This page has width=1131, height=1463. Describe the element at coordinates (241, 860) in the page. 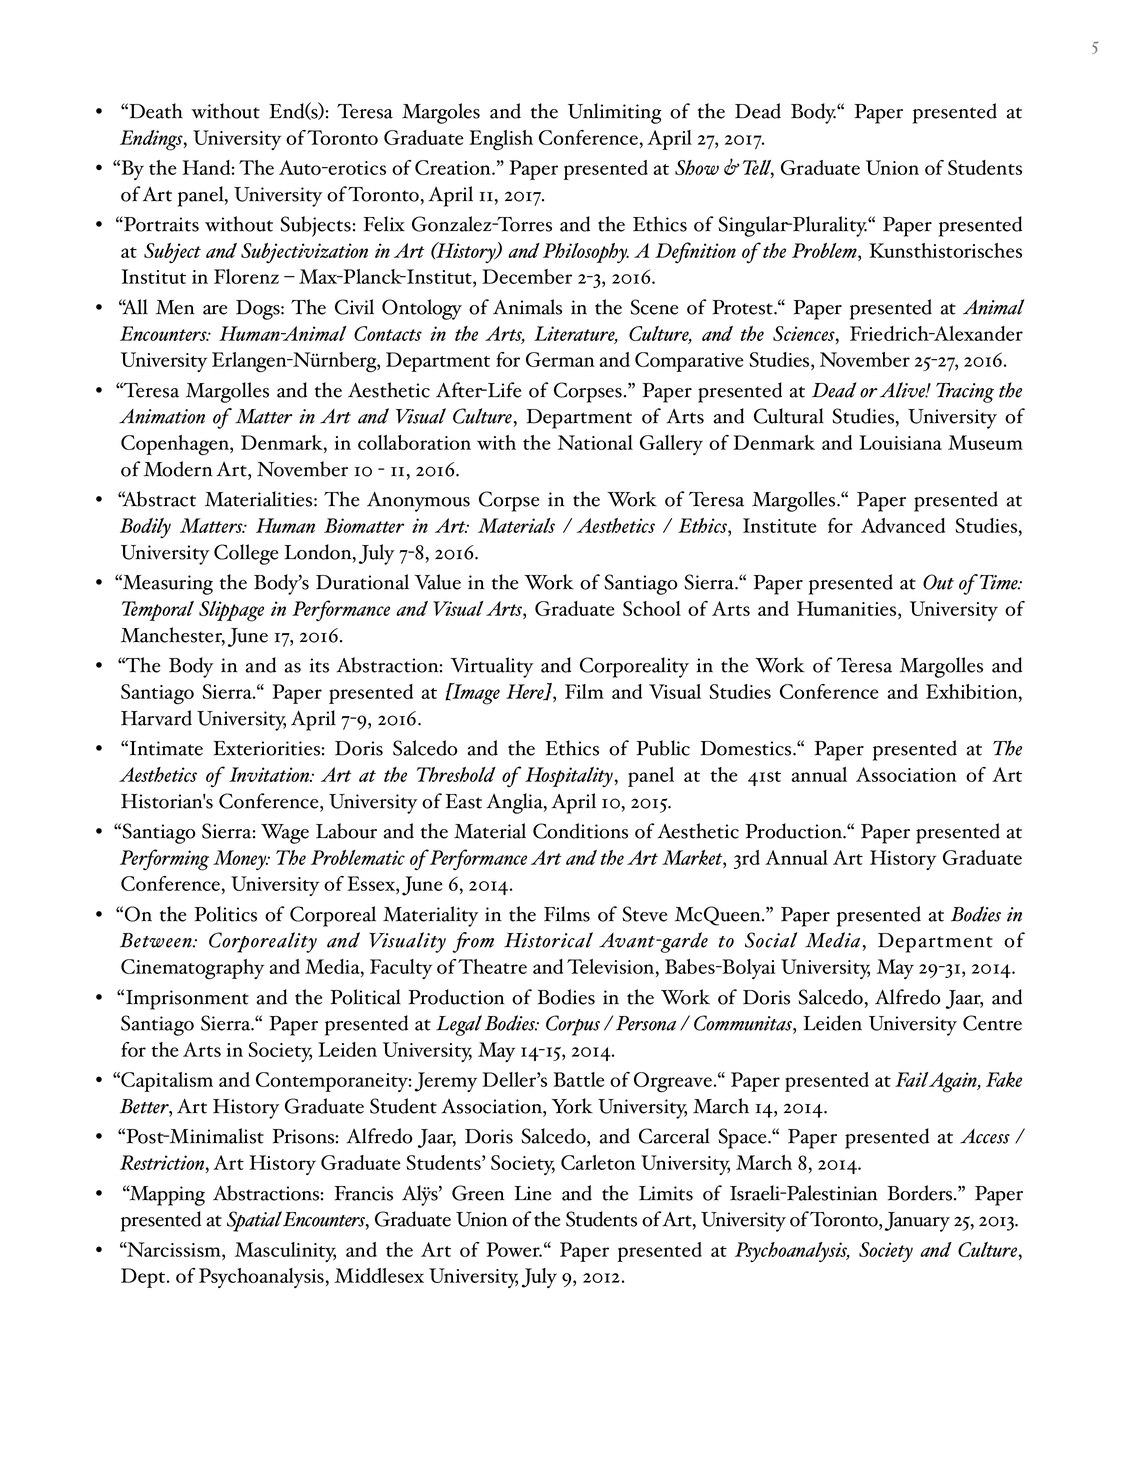

I see `Money` at that location.
